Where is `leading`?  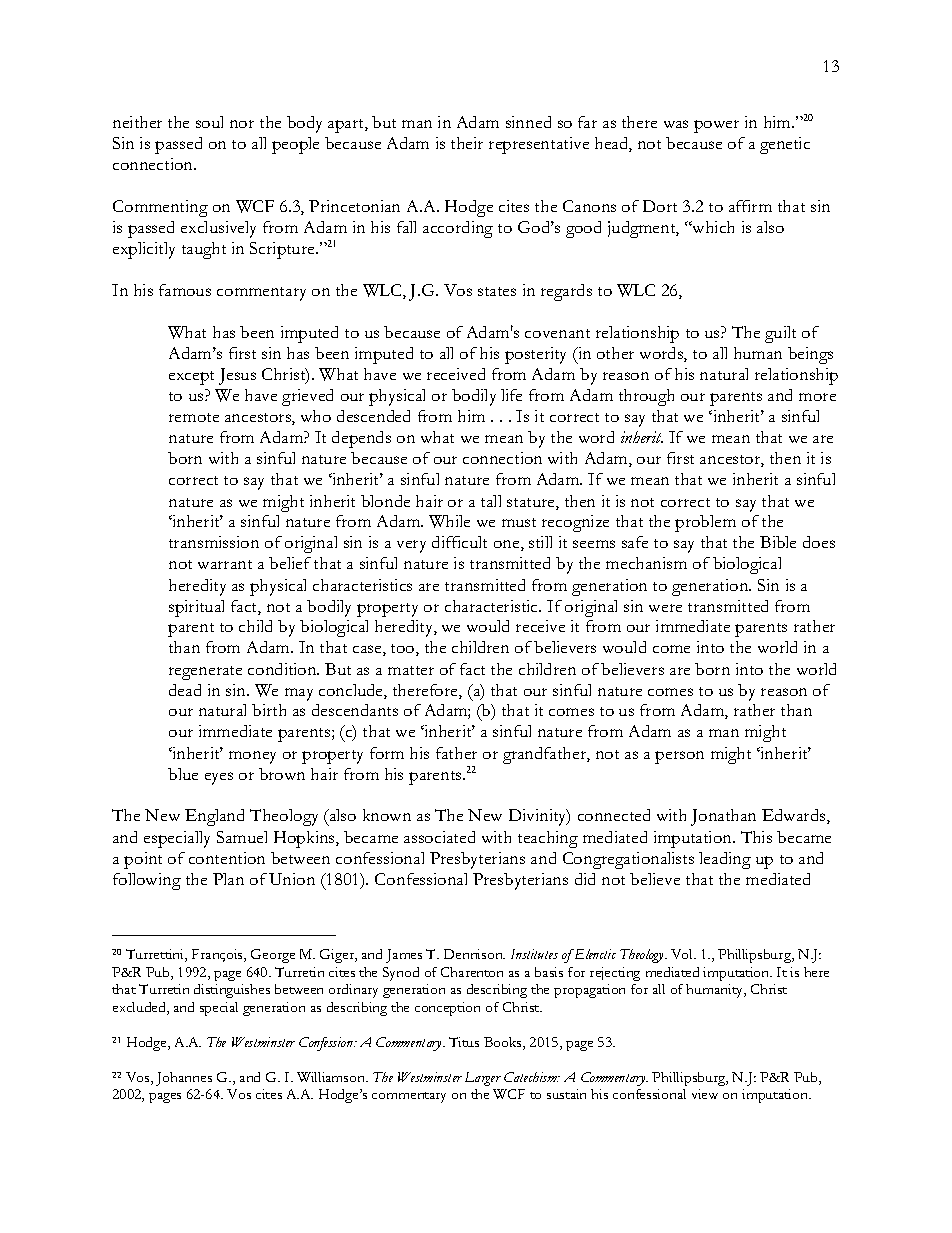 leading is located at coordinates (725, 860).
